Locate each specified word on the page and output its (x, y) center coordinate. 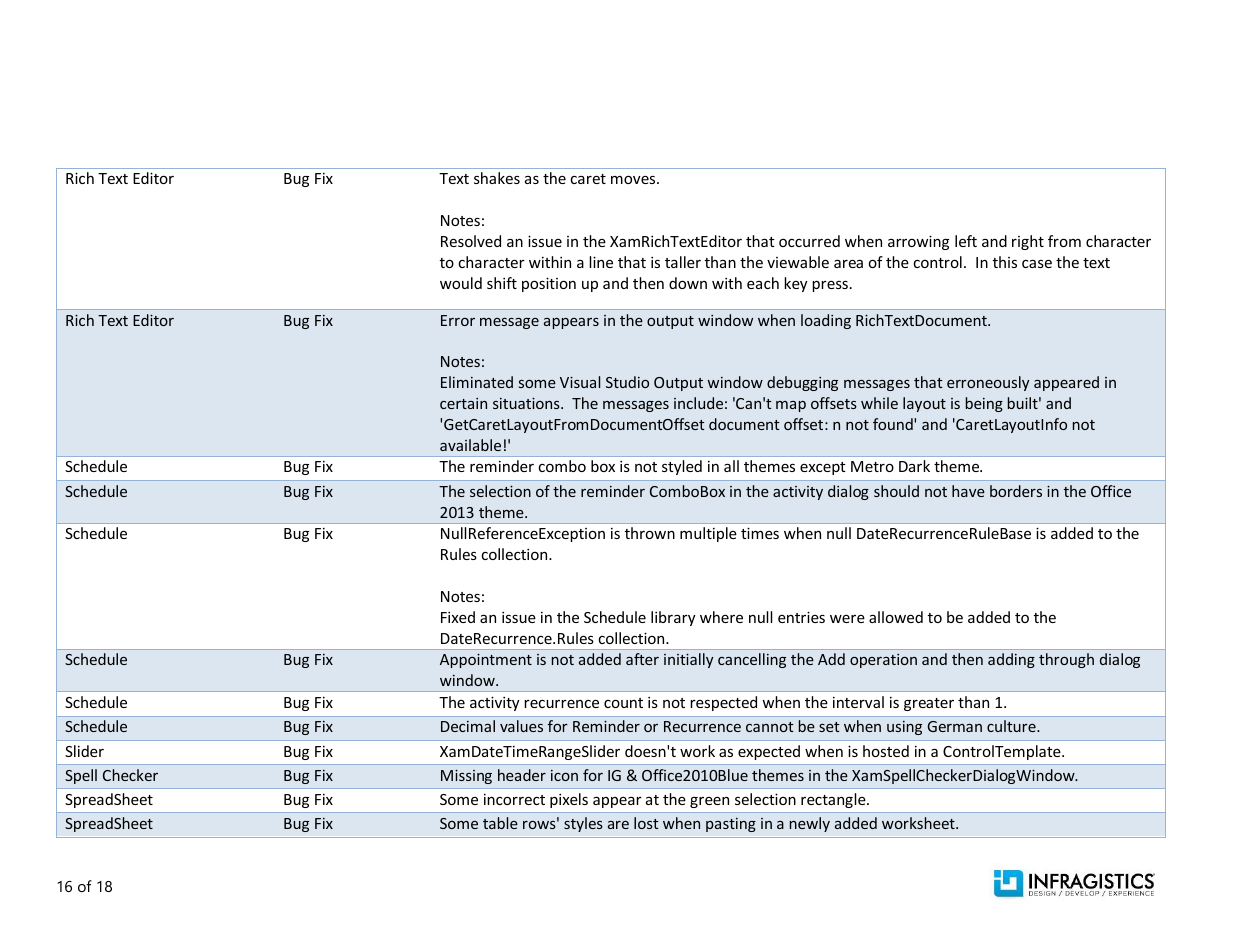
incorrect (514, 799)
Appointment (486, 660)
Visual (580, 382)
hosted (886, 751)
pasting (731, 825)
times (760, 533)
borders (1016, 491)
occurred (809, 241)
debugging (802, 383)
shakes (497, 178)
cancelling (752, 660)
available (470, 445)
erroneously (988, 383)
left (966, 241)
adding (1011, 660)
